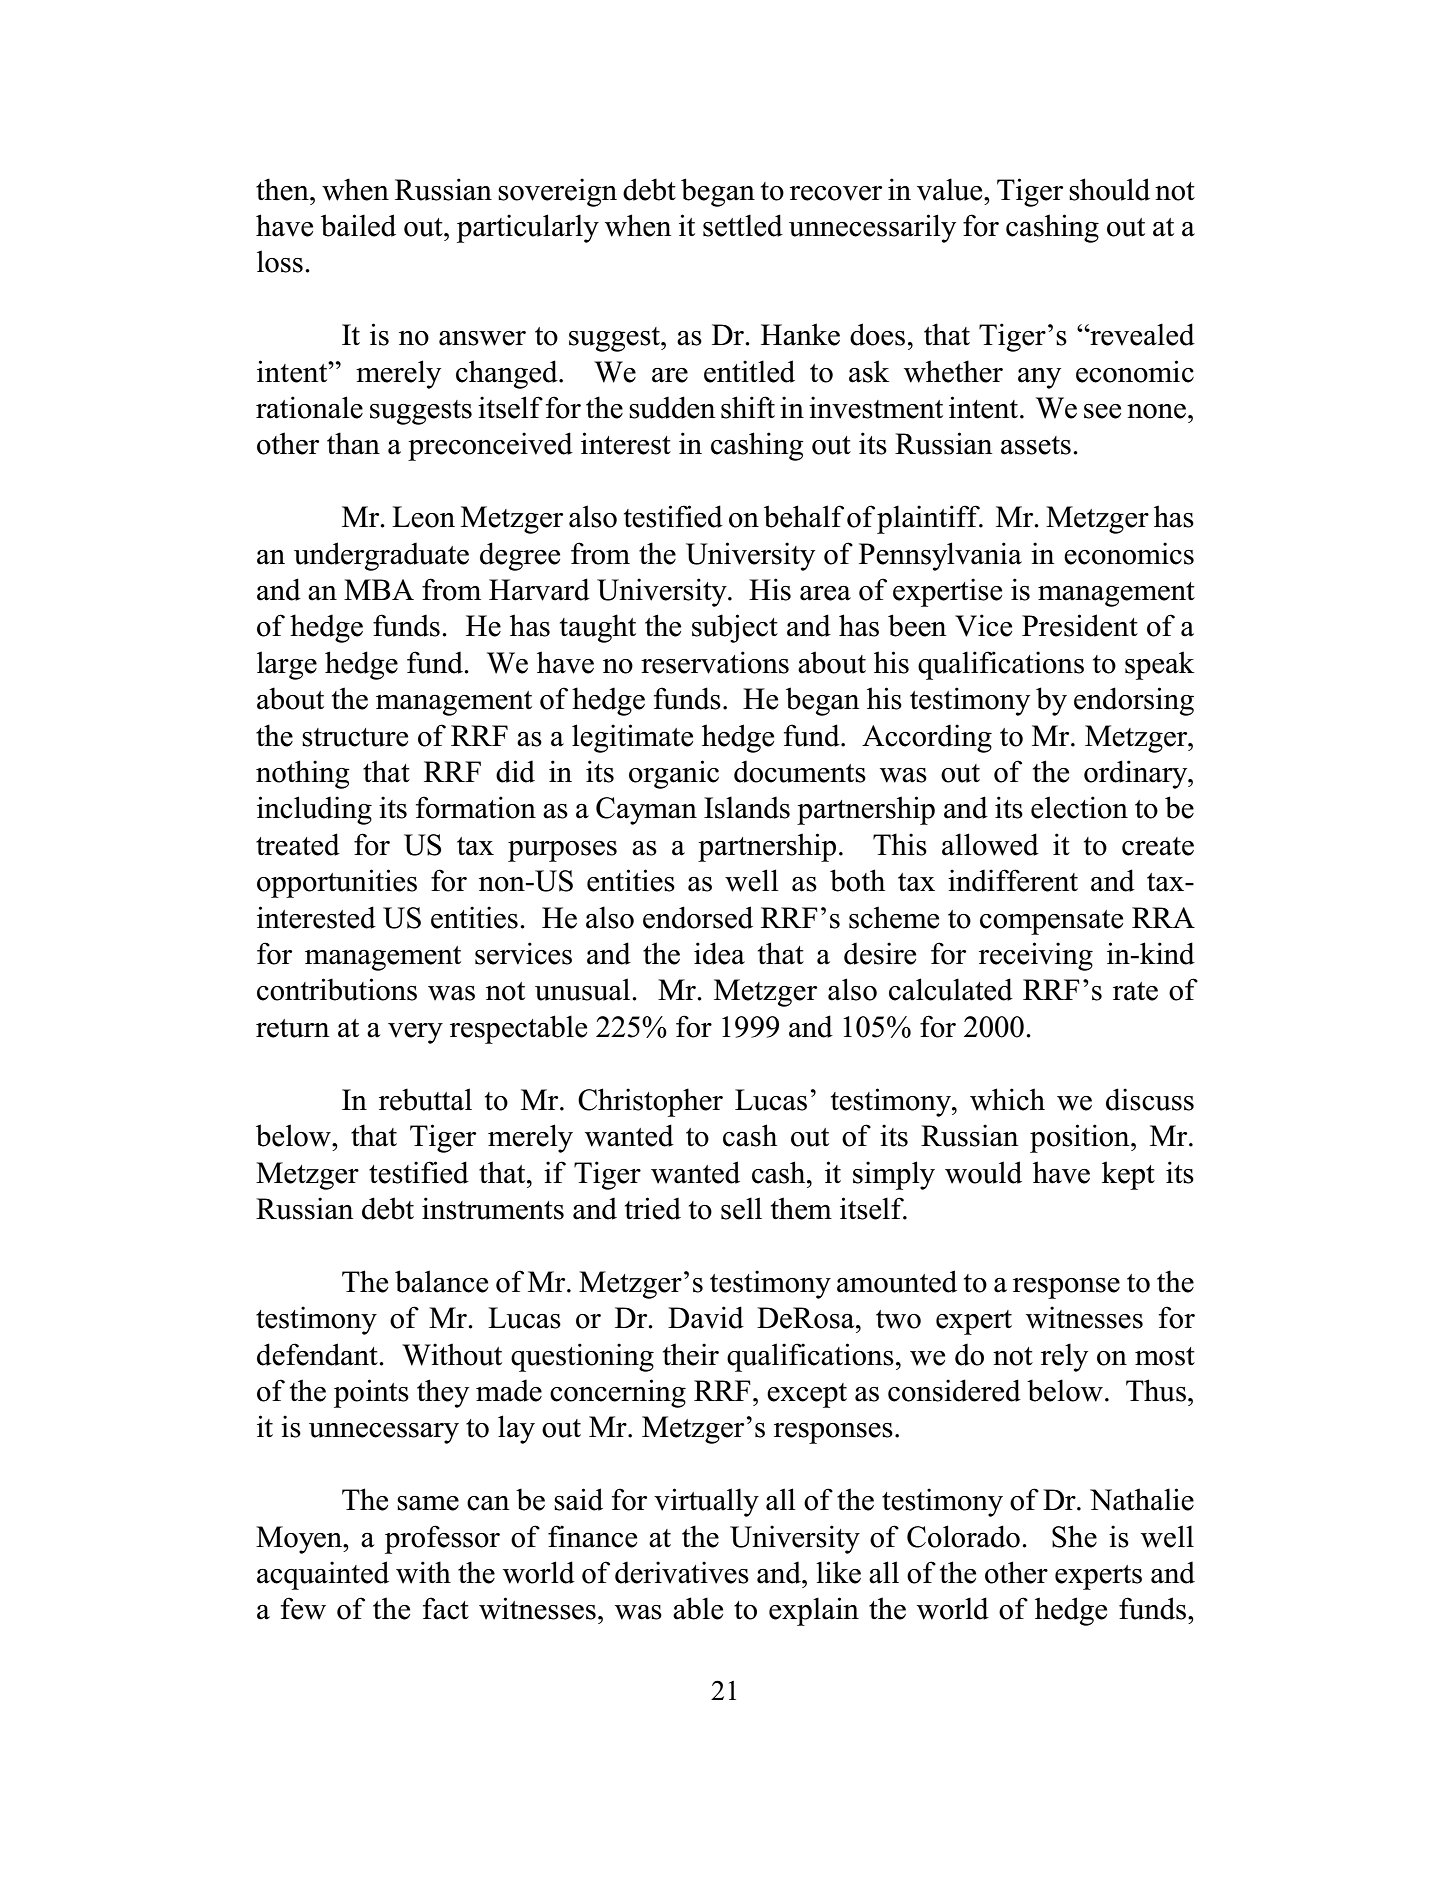  What do you see at coordinates (337, 883) in the image?
I see `opportunities` at bounding box center [337, 883].
